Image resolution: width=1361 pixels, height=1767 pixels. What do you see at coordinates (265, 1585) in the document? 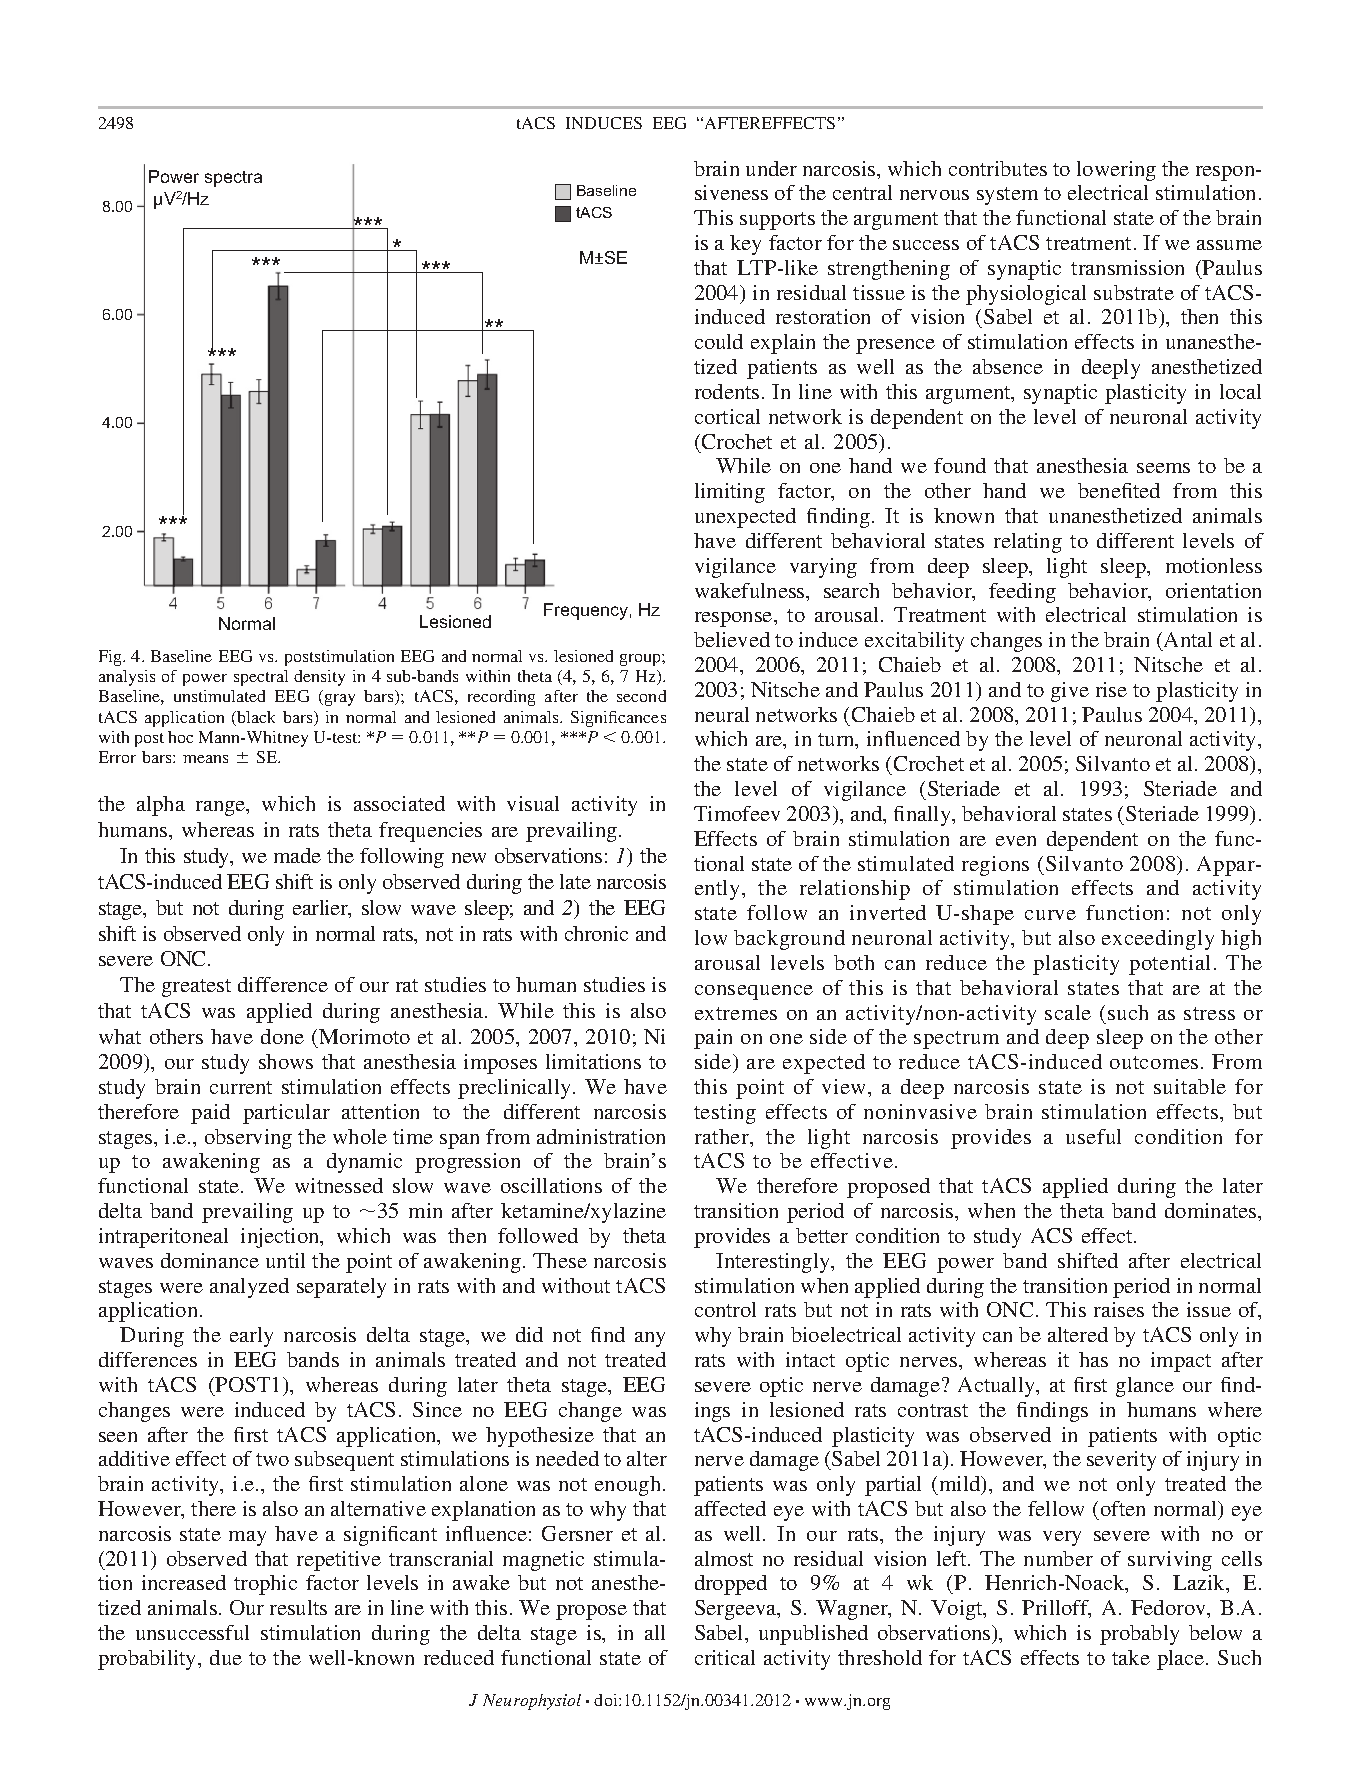
I see `trophic` at bounding box center [265, 1585].
